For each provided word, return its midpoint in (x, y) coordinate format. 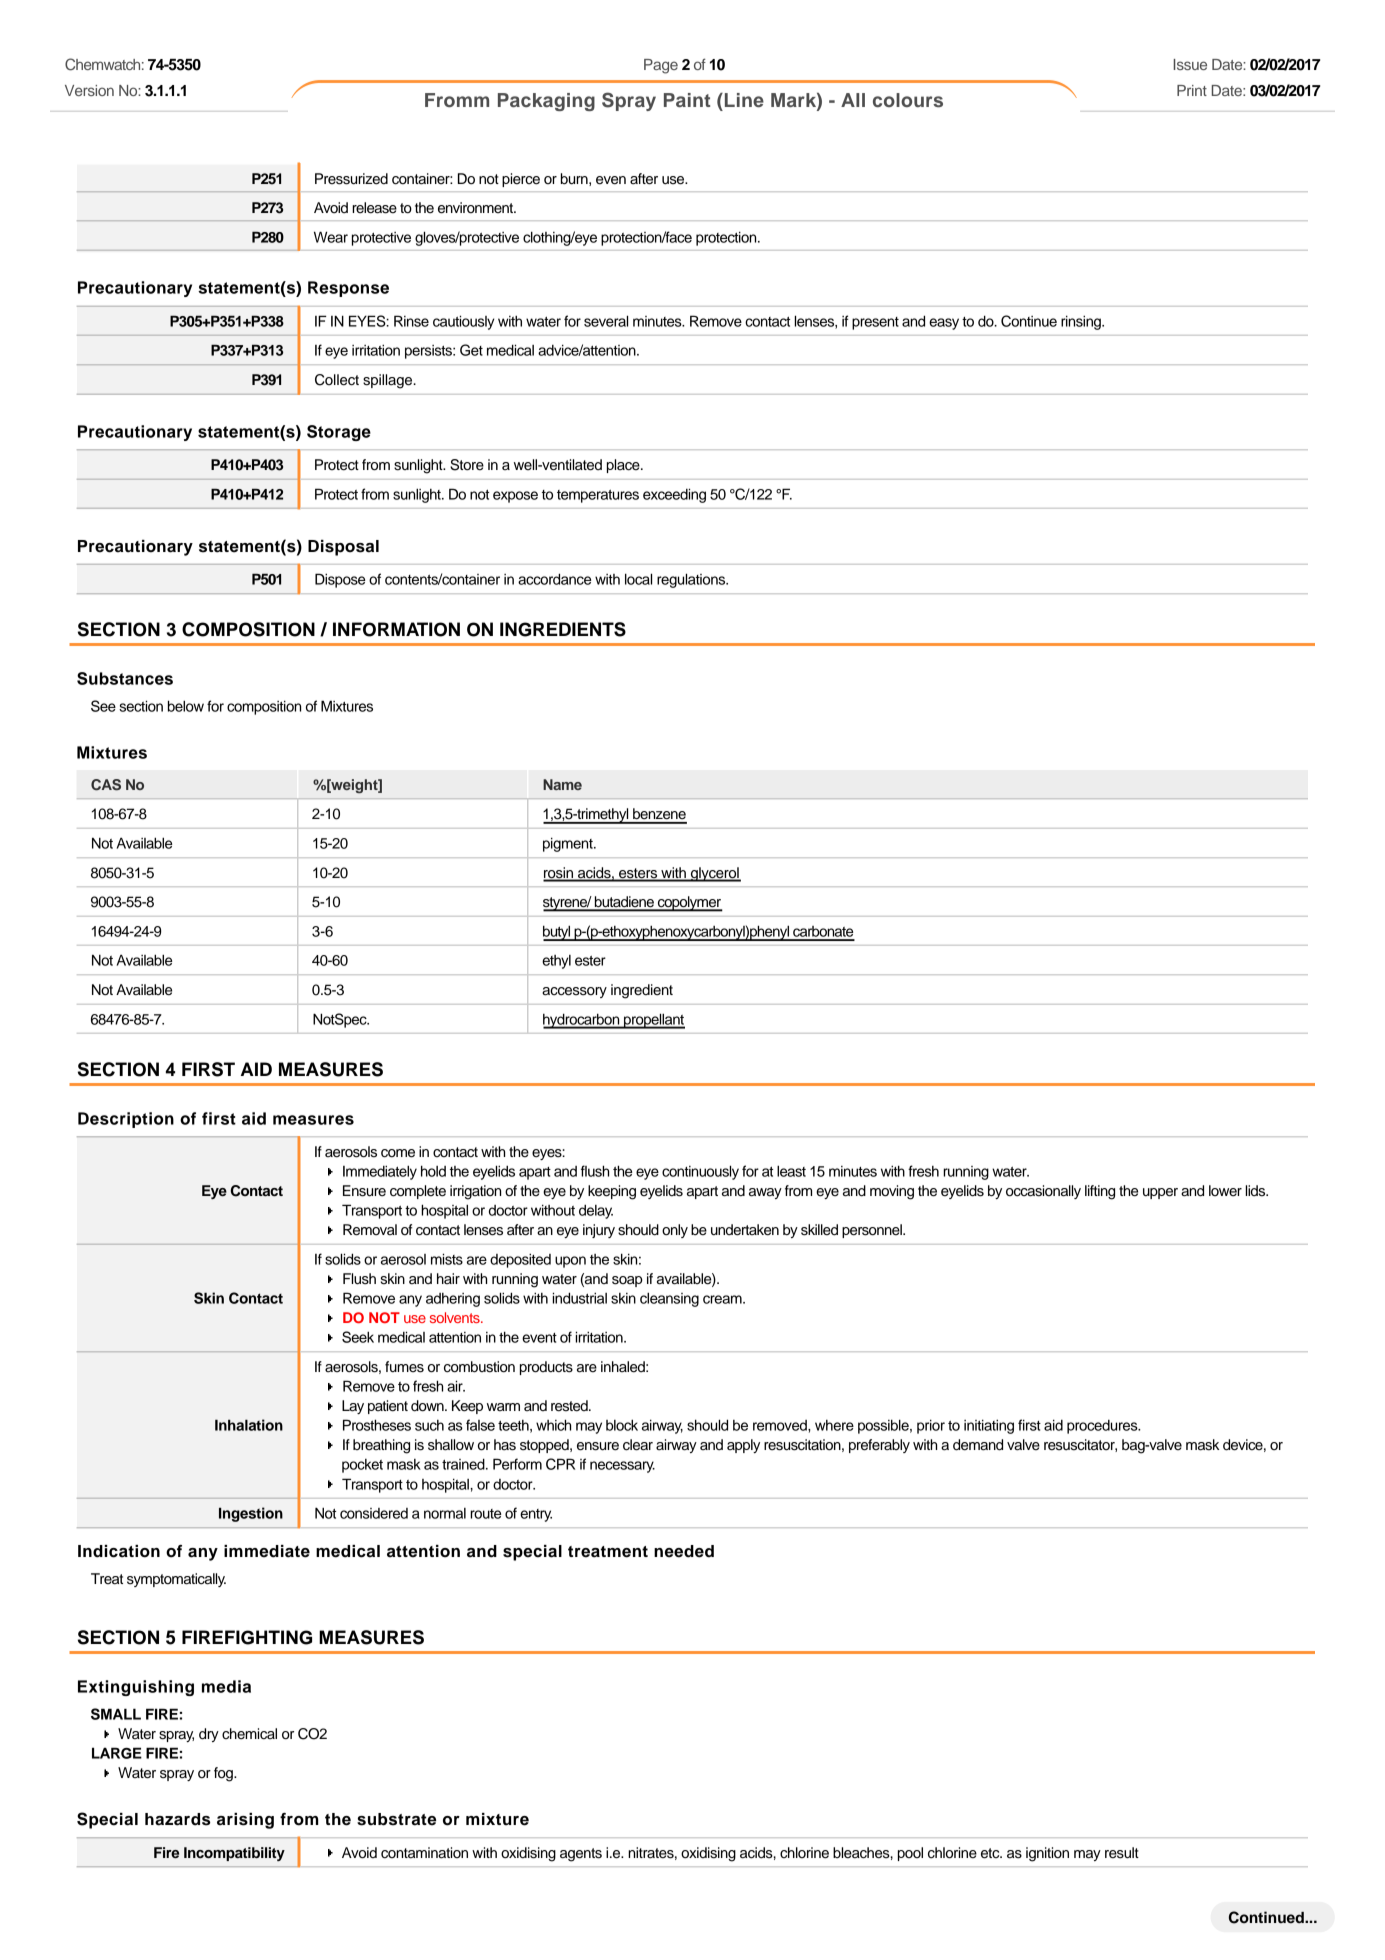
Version (89, 90)
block (622, 1425)
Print (1192, 90)
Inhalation (249, 1425)
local (638, 579)
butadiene (624, 903)
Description (126, 1120)
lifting (1100, 1192)
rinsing (1082, 322)
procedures (1103, 1427)
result (1122, 1853)
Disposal (343, 548)
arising (245, 1821)
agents (581, 1855)
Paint (687, 100)
